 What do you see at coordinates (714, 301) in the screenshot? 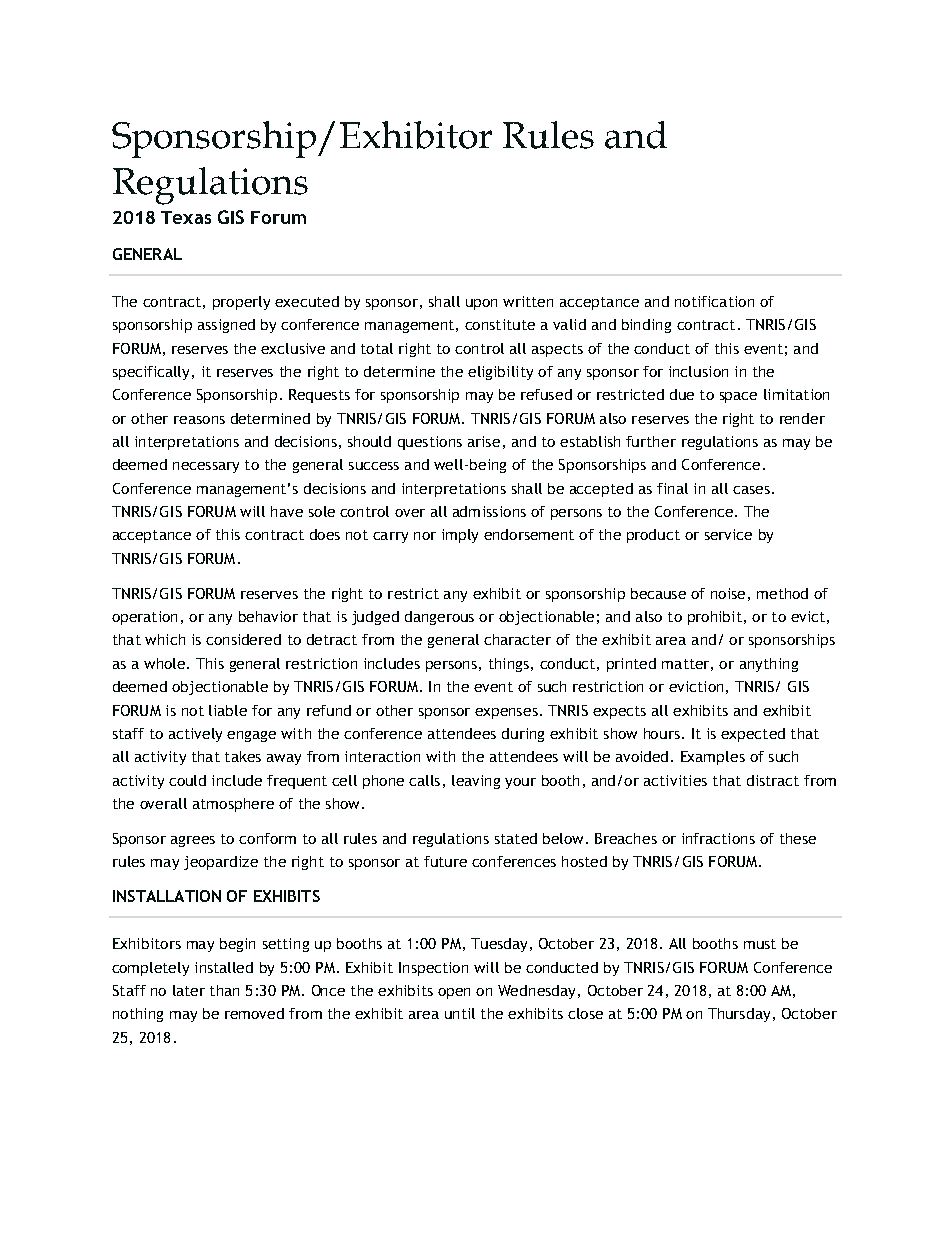
I see `notification` at bounding box center [714, 301].
